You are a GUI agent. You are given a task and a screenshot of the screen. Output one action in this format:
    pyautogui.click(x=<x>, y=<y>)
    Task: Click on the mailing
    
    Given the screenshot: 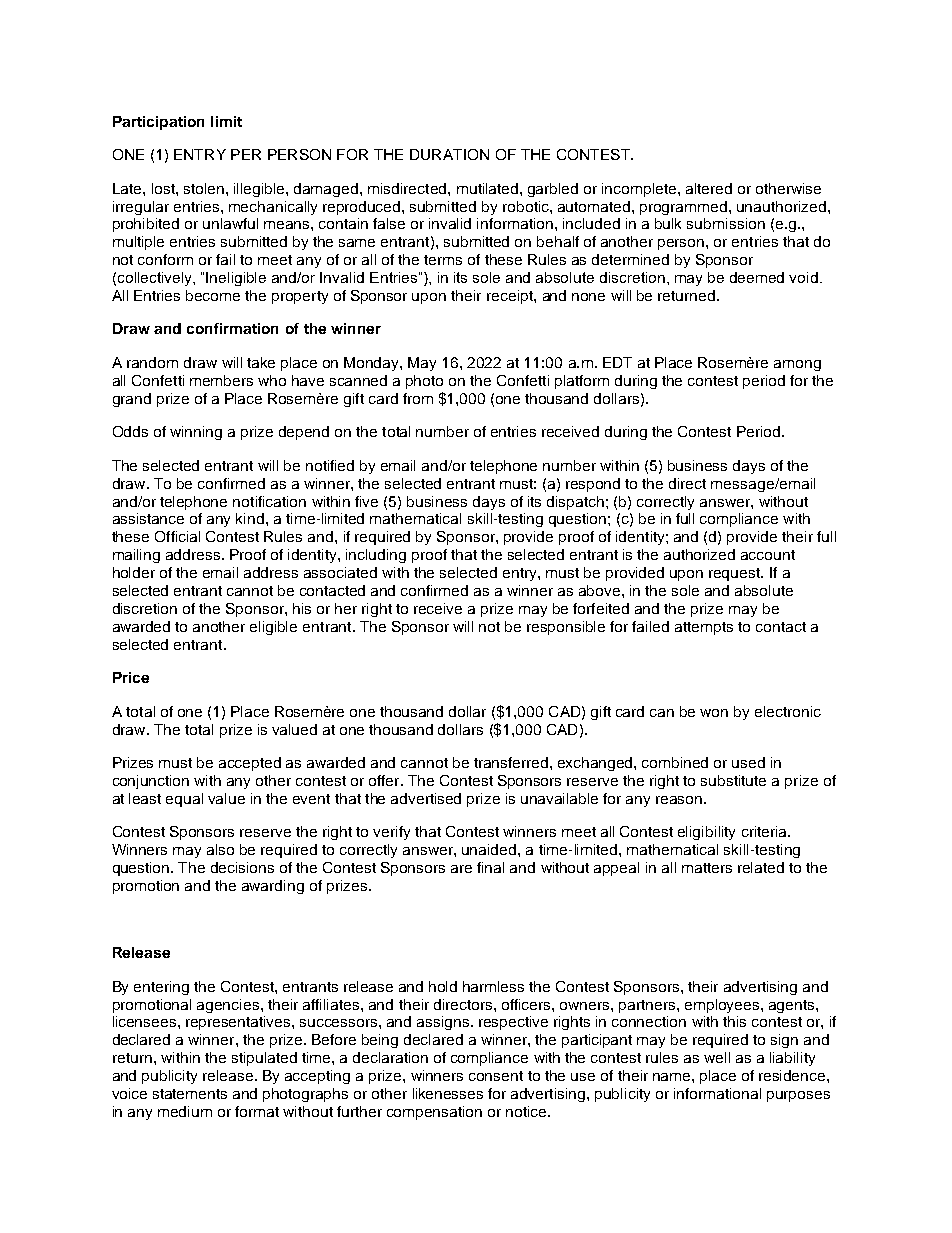 What is the action you would take?
    pyautogui.click(x=136, y=556)
